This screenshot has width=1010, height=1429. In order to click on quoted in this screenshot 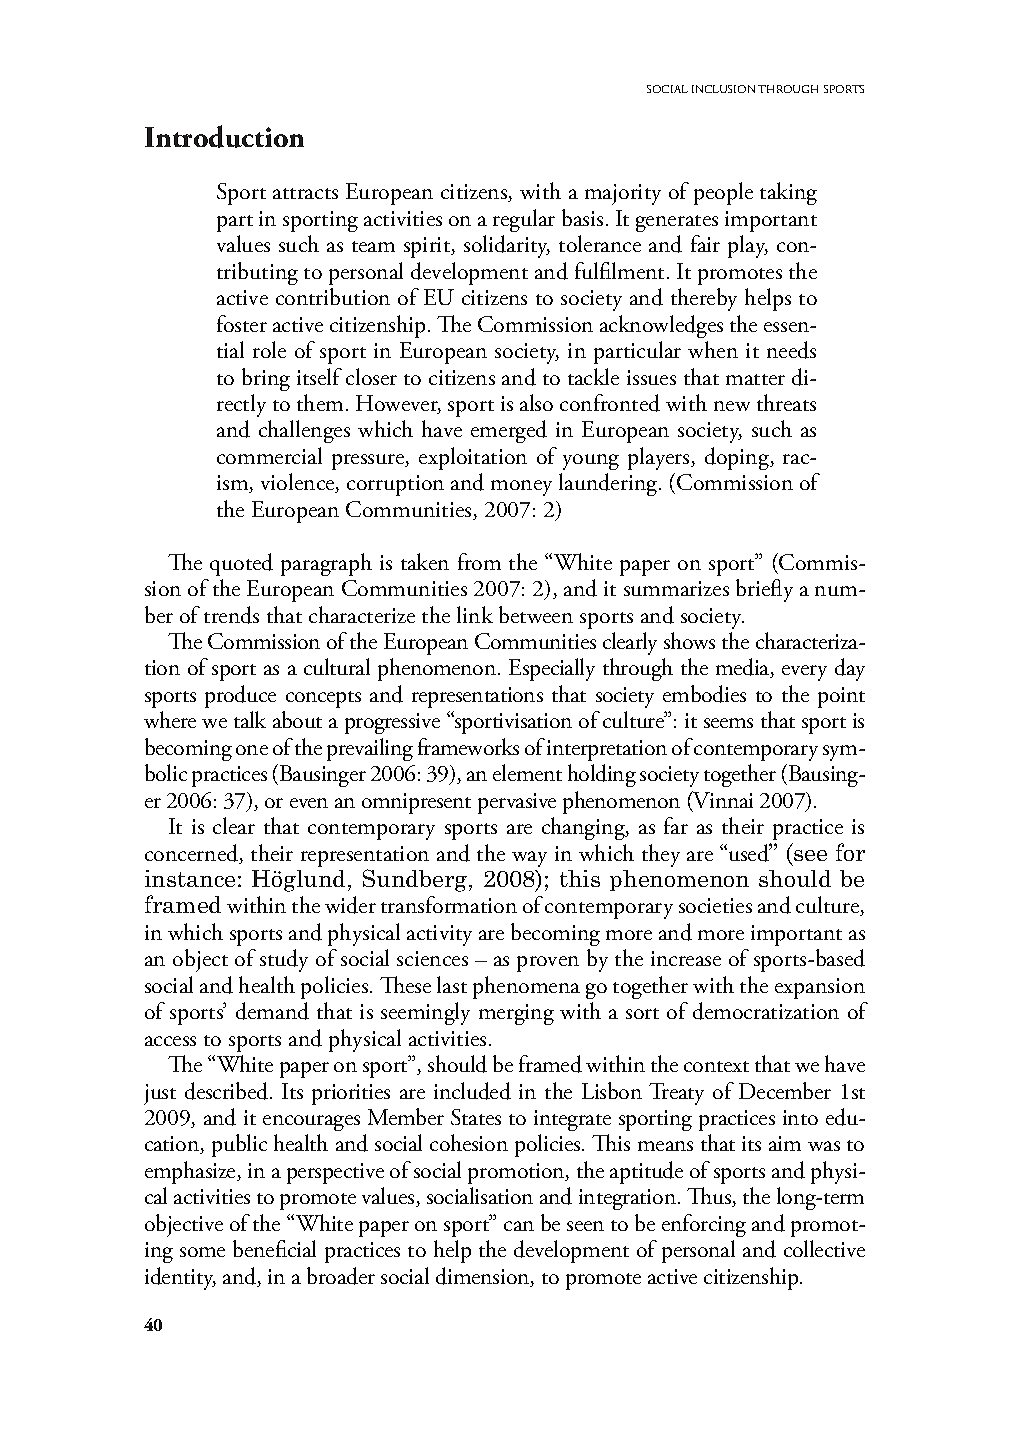, I will do `click(241, 564)`.
